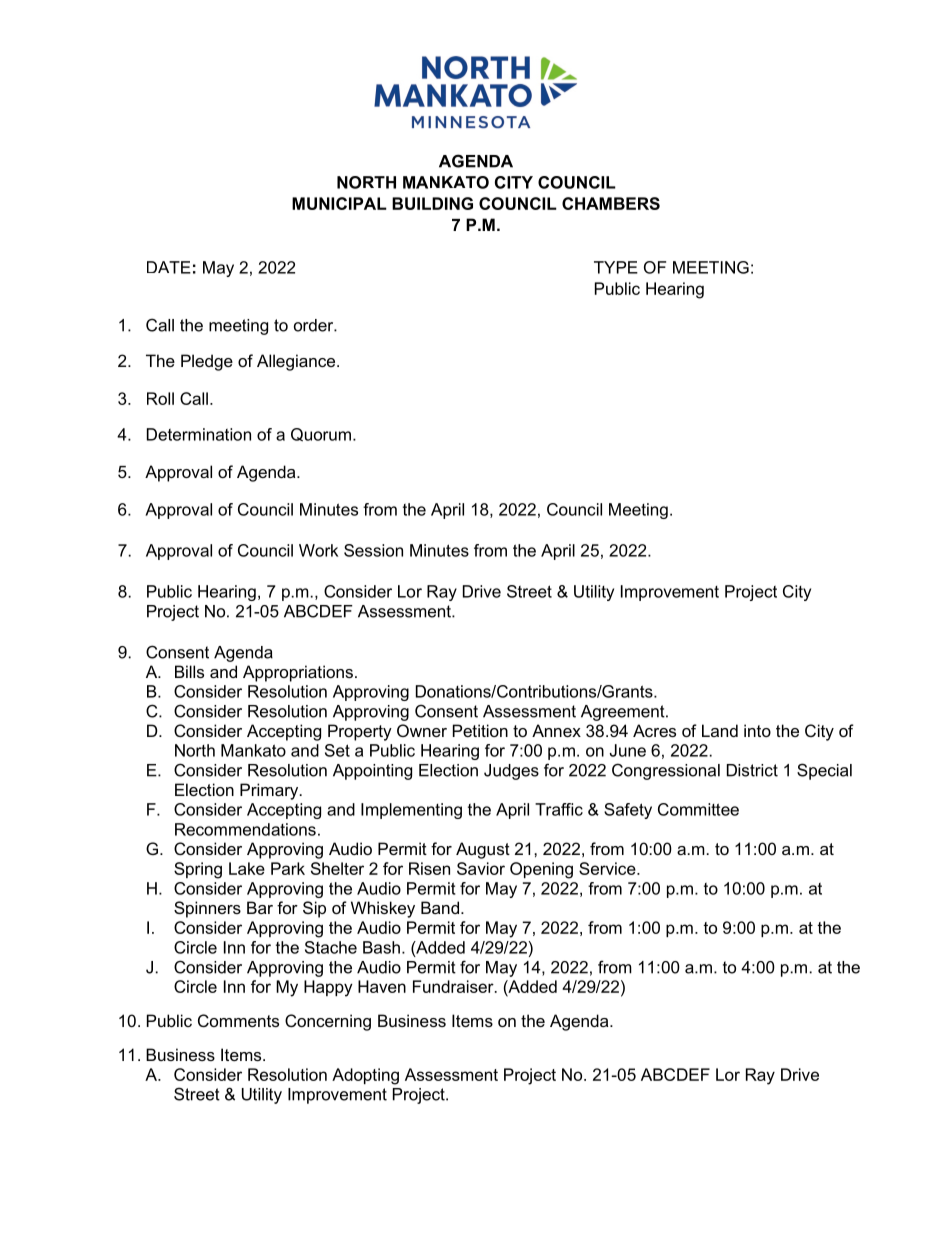 Image resolution: width=952 pixels, height=1233 pixels. Describe the element at coordinates (611, 203) in the document. I see `CHAMBERS` at that location.
